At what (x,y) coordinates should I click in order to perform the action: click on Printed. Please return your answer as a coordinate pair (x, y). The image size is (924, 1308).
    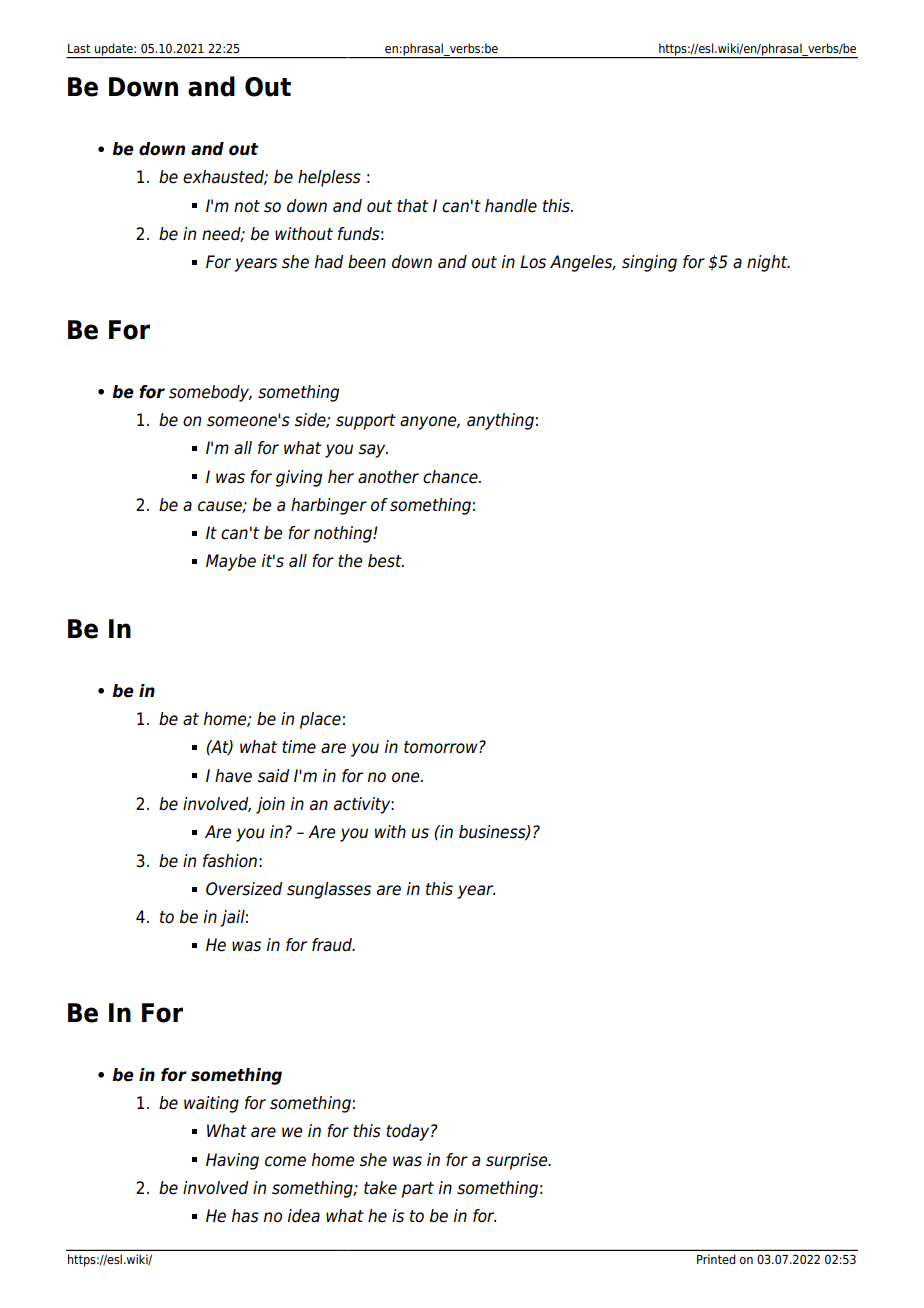
    Looking at the image, I should click on (716, 1259).
